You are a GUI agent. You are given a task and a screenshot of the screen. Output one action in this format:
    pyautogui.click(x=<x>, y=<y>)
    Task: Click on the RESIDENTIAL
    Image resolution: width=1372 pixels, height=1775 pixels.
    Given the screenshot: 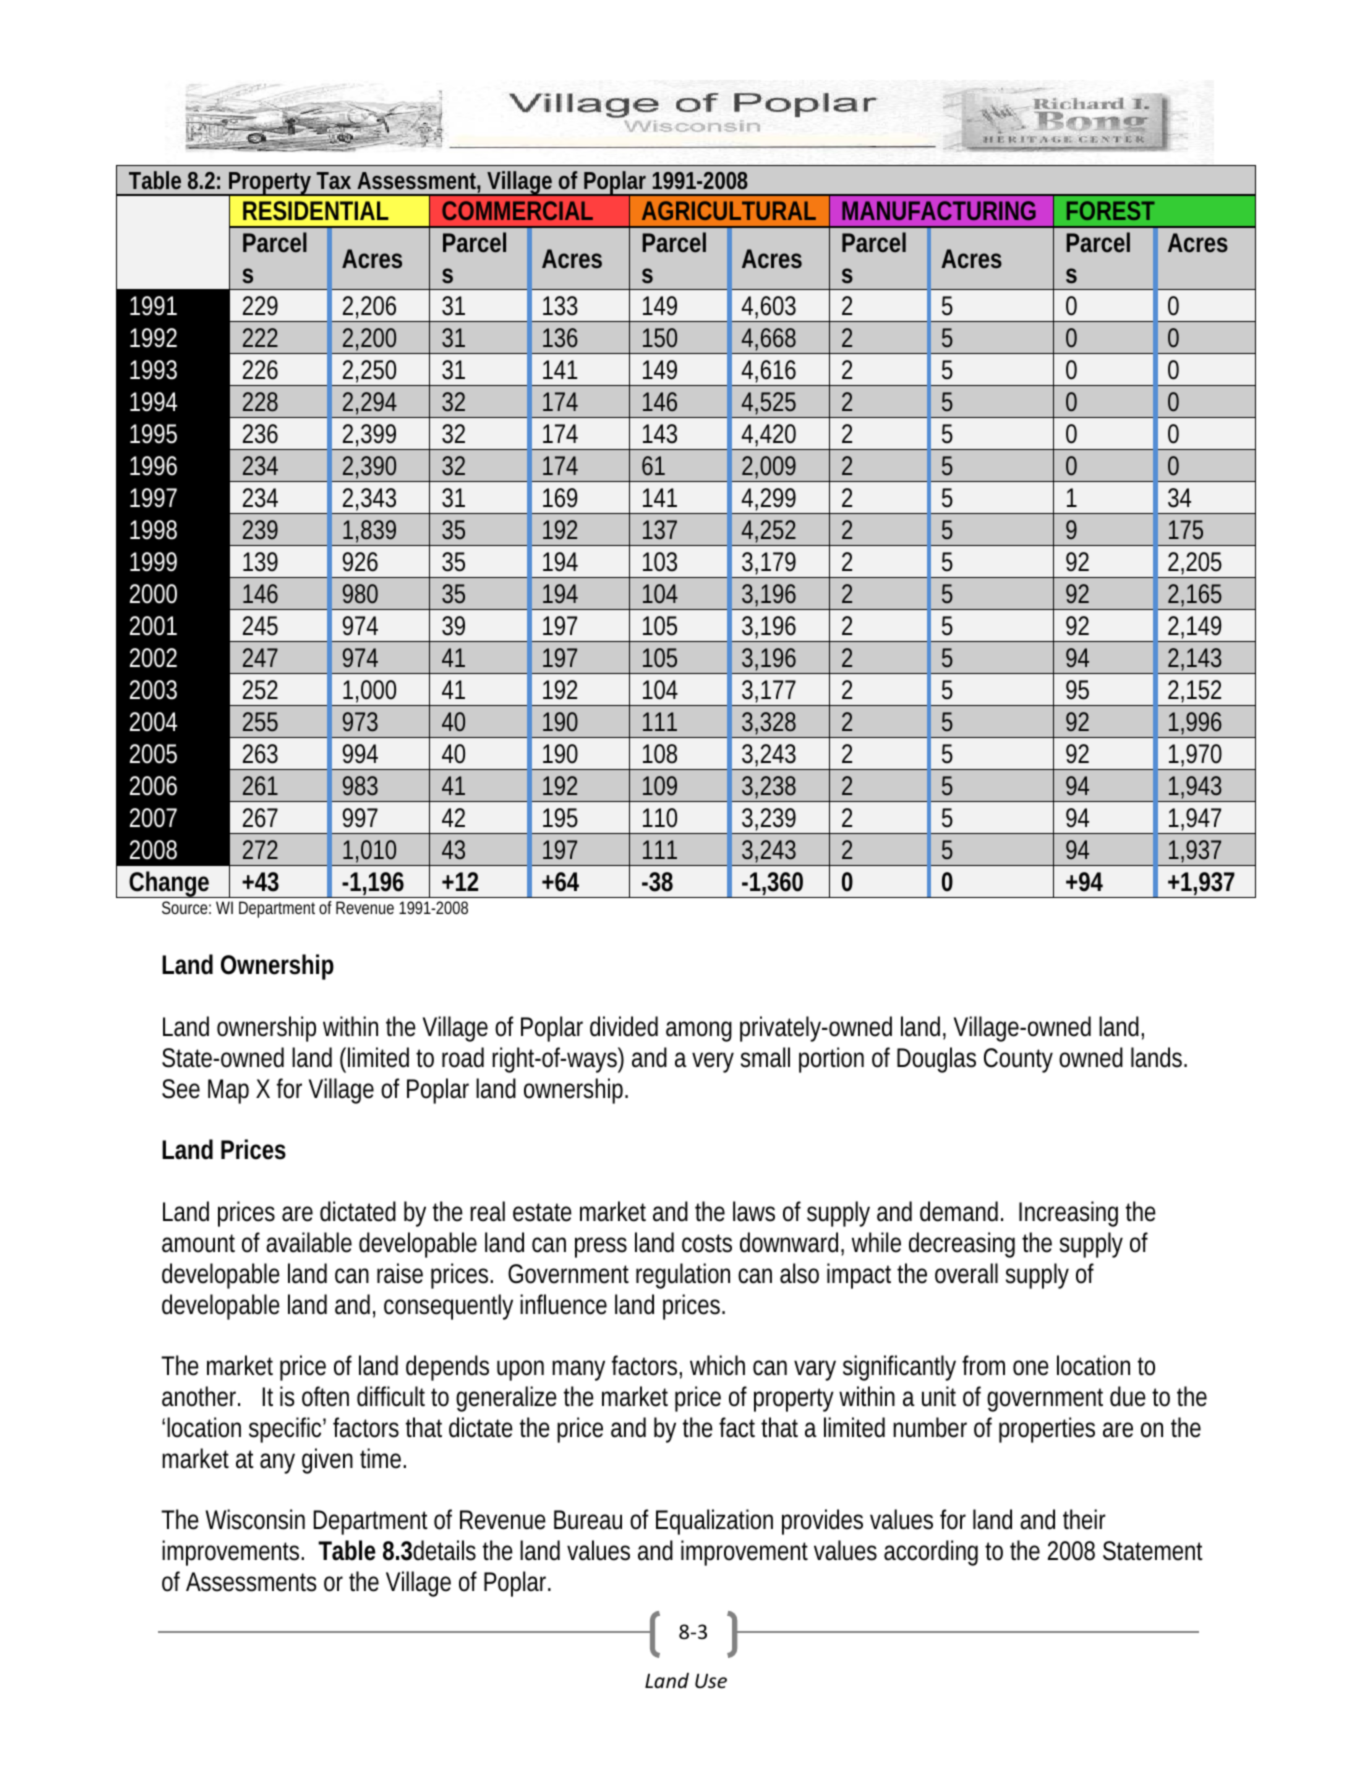 What is the action you would take?
    pyautogui.click(x=316, y=210)
